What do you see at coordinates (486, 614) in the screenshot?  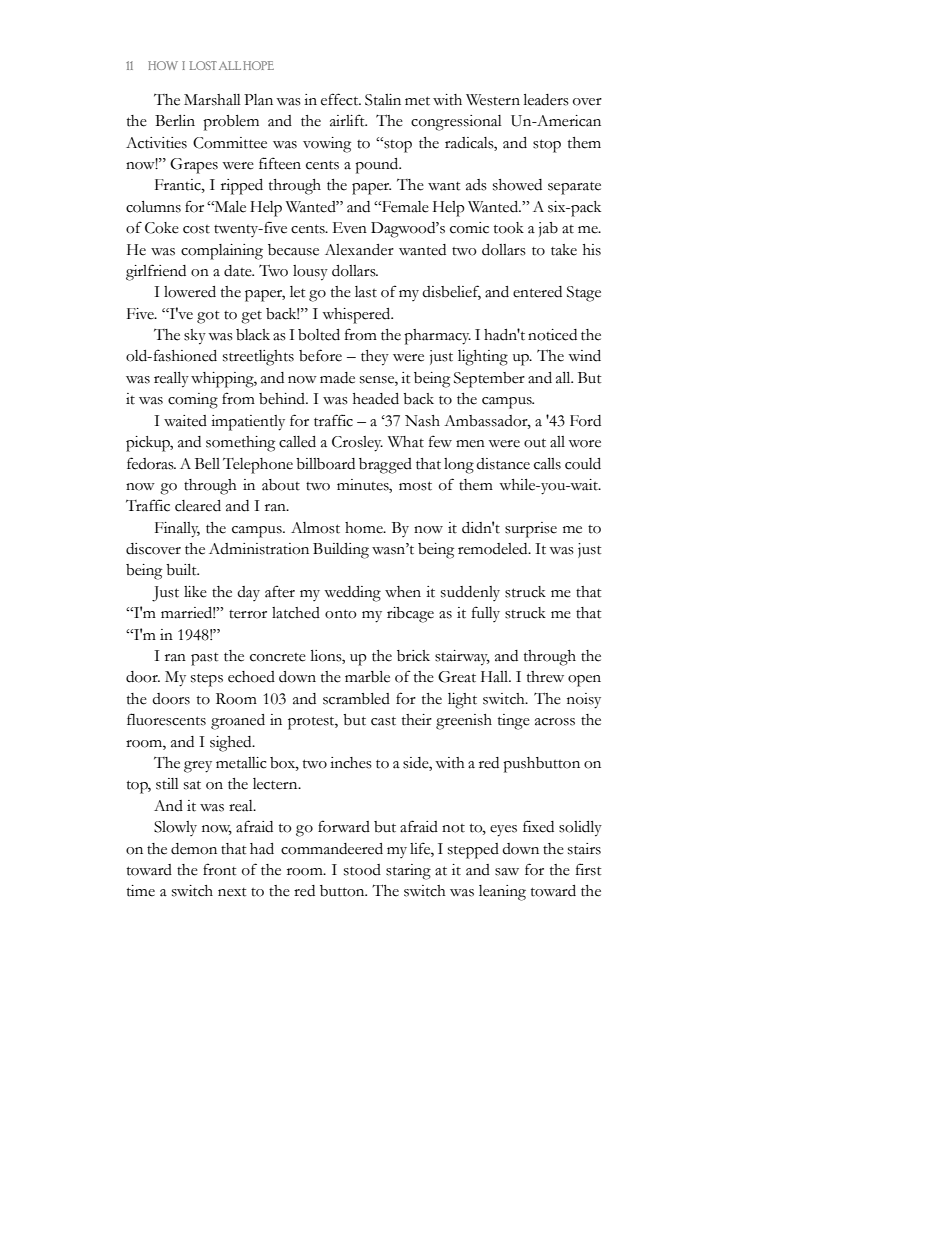 I see `fully` at bounding box center [486, 614].
